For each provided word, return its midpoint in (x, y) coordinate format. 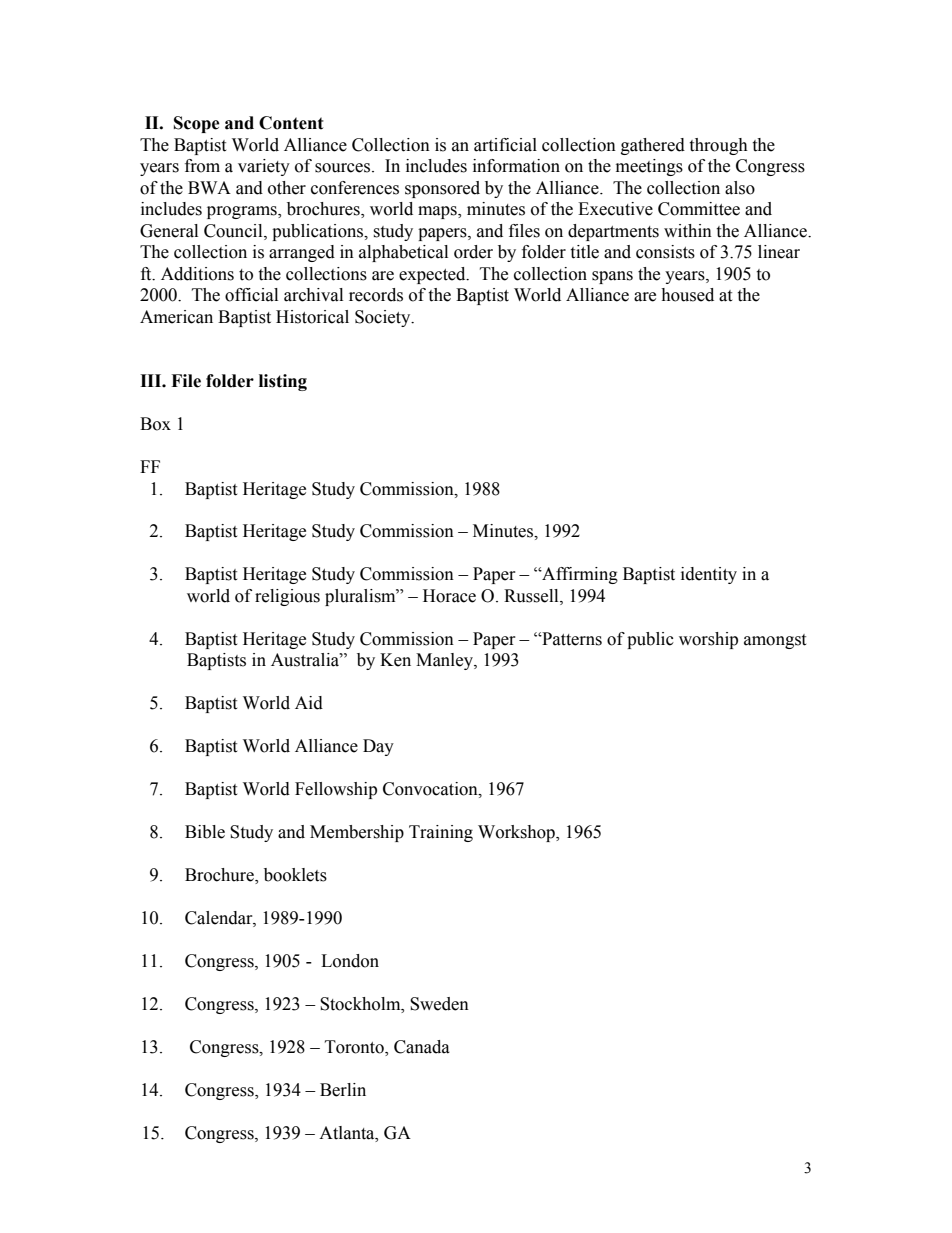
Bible (205, 832)
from (202, 166)
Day (378, 747)
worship (708, 640)
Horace (449, 596)
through (718, 146)
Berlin (343, 1090)
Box (155, 424)
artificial (505, 145)
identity (709, 575)
